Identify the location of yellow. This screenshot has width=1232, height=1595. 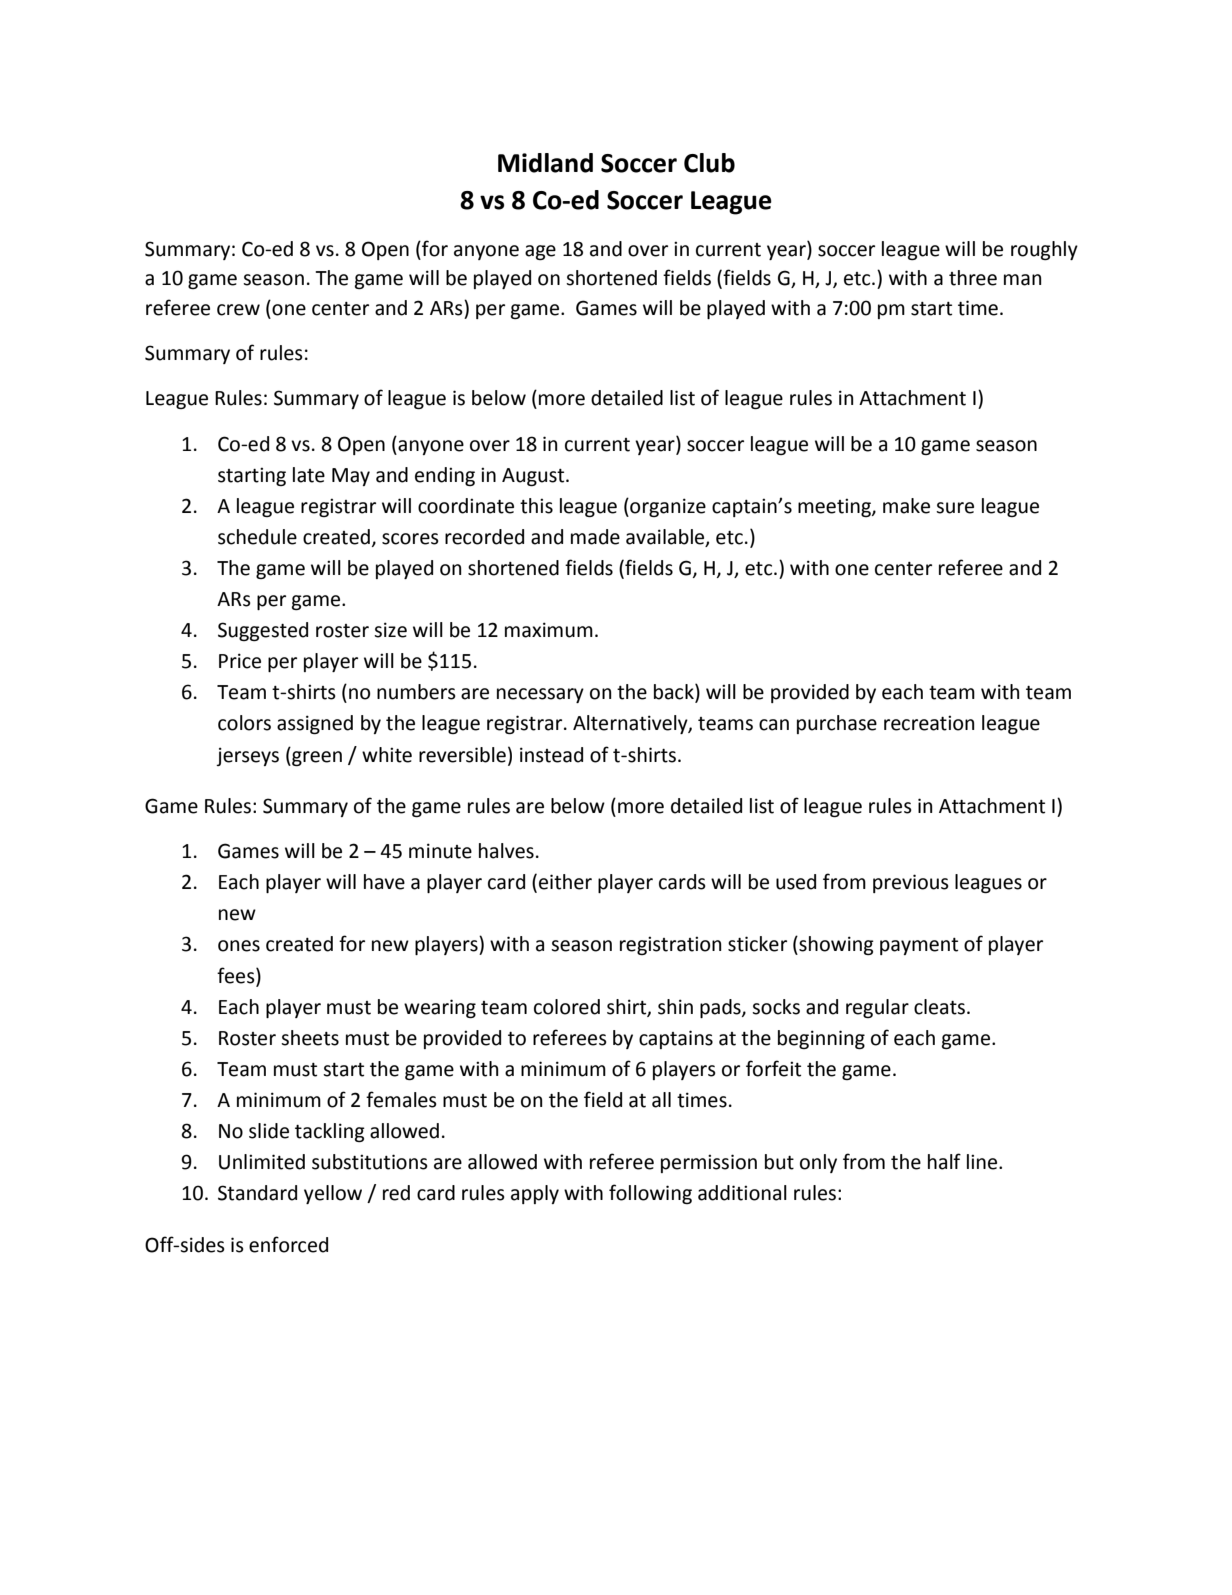
(333, 1194).
